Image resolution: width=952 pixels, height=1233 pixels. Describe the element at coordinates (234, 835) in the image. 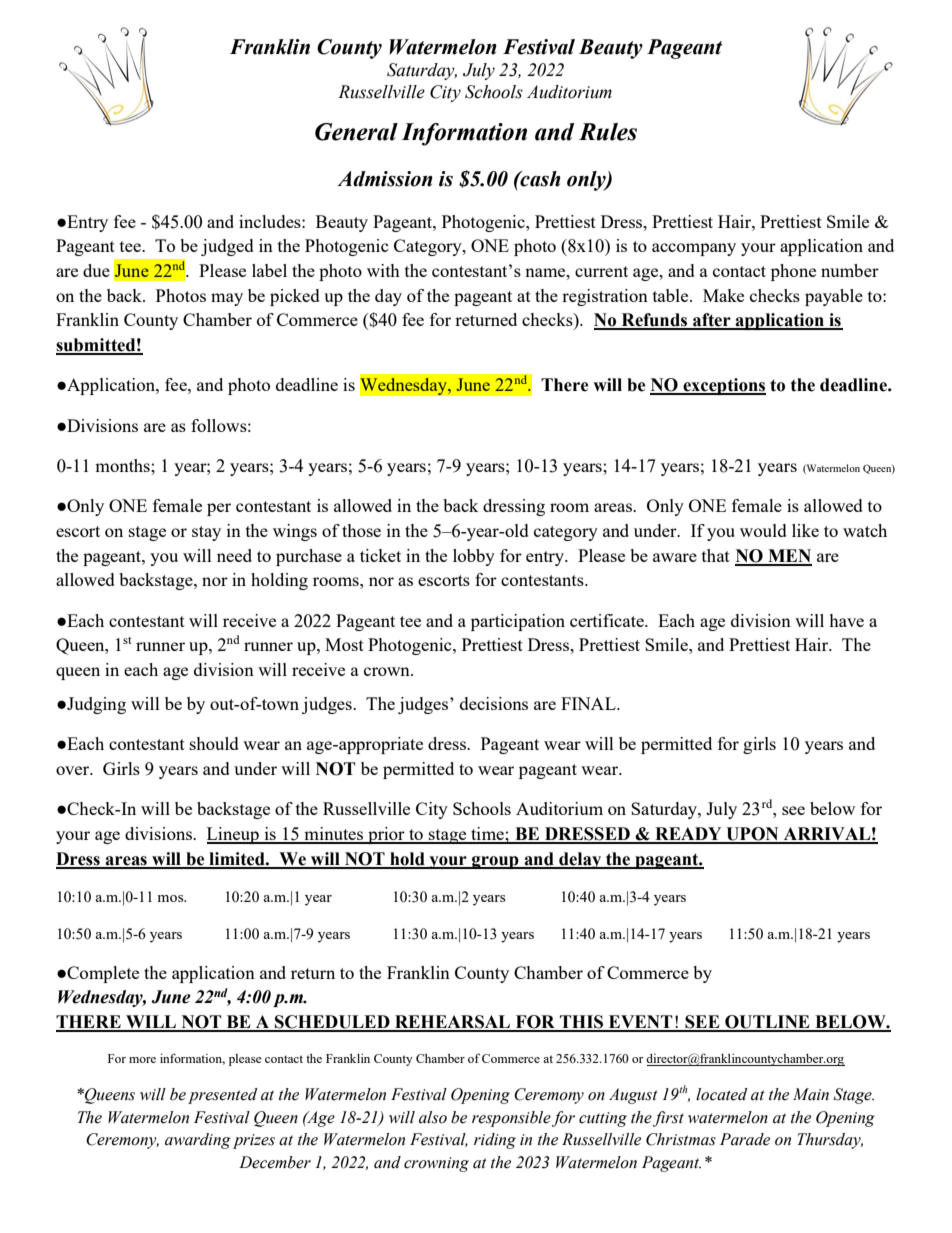

I see `Lineup` at that location.
